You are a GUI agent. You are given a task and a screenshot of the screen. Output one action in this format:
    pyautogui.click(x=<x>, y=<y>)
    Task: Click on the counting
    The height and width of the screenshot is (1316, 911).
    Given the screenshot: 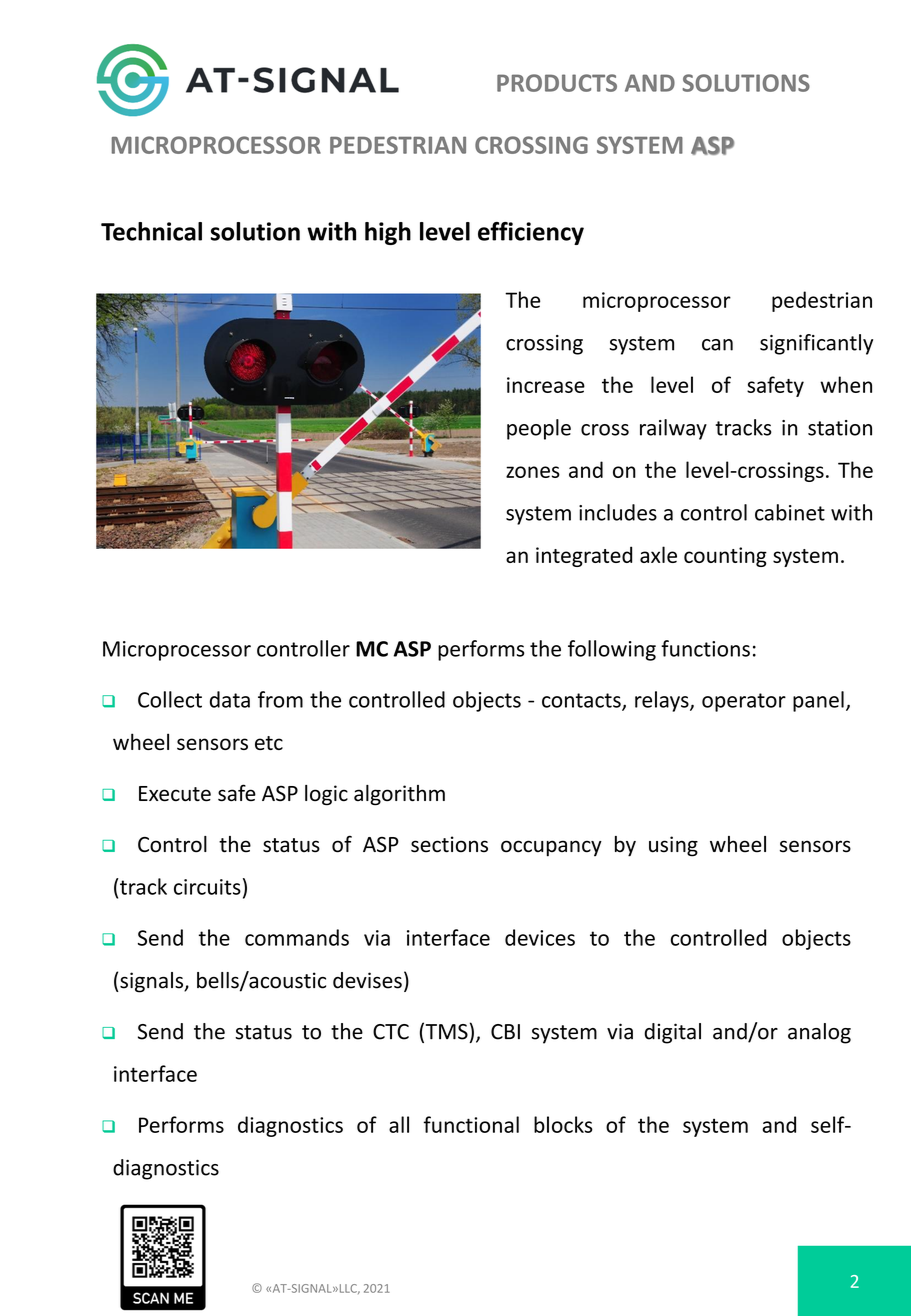 What is the action you would take?
    pyautogui.click(x=725, y=557)
